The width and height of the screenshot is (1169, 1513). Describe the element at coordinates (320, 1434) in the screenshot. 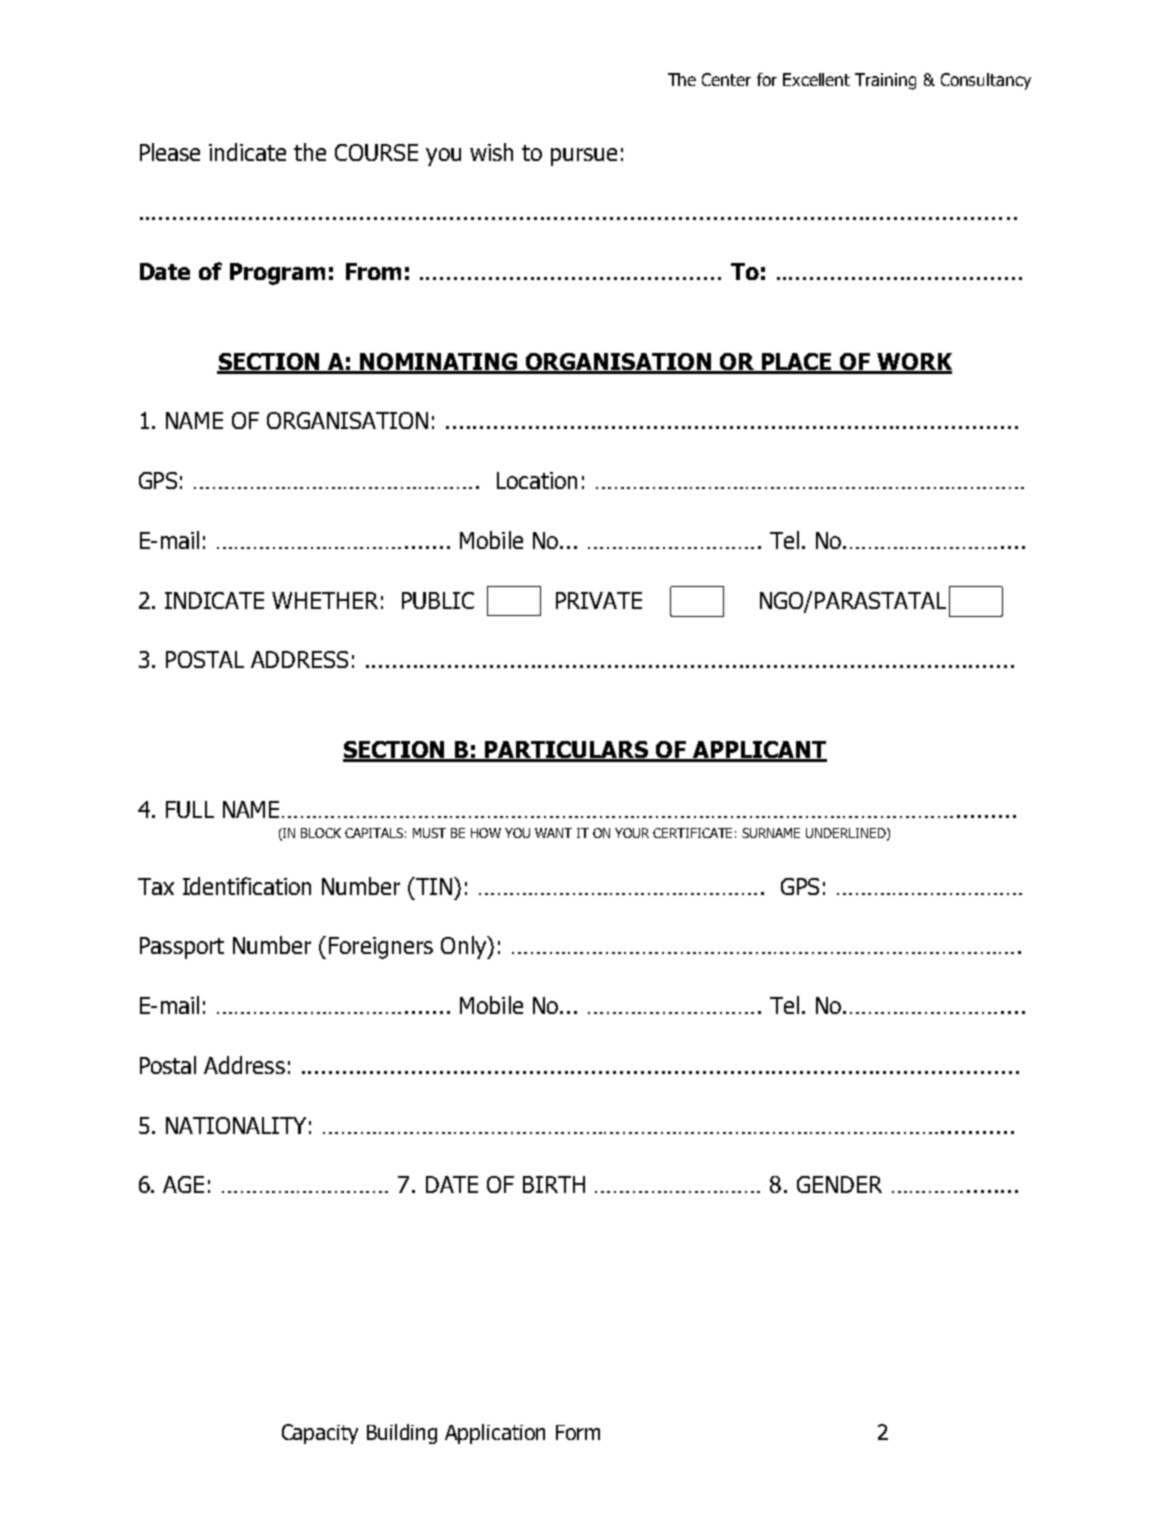

I see `Capacity` at that location.
